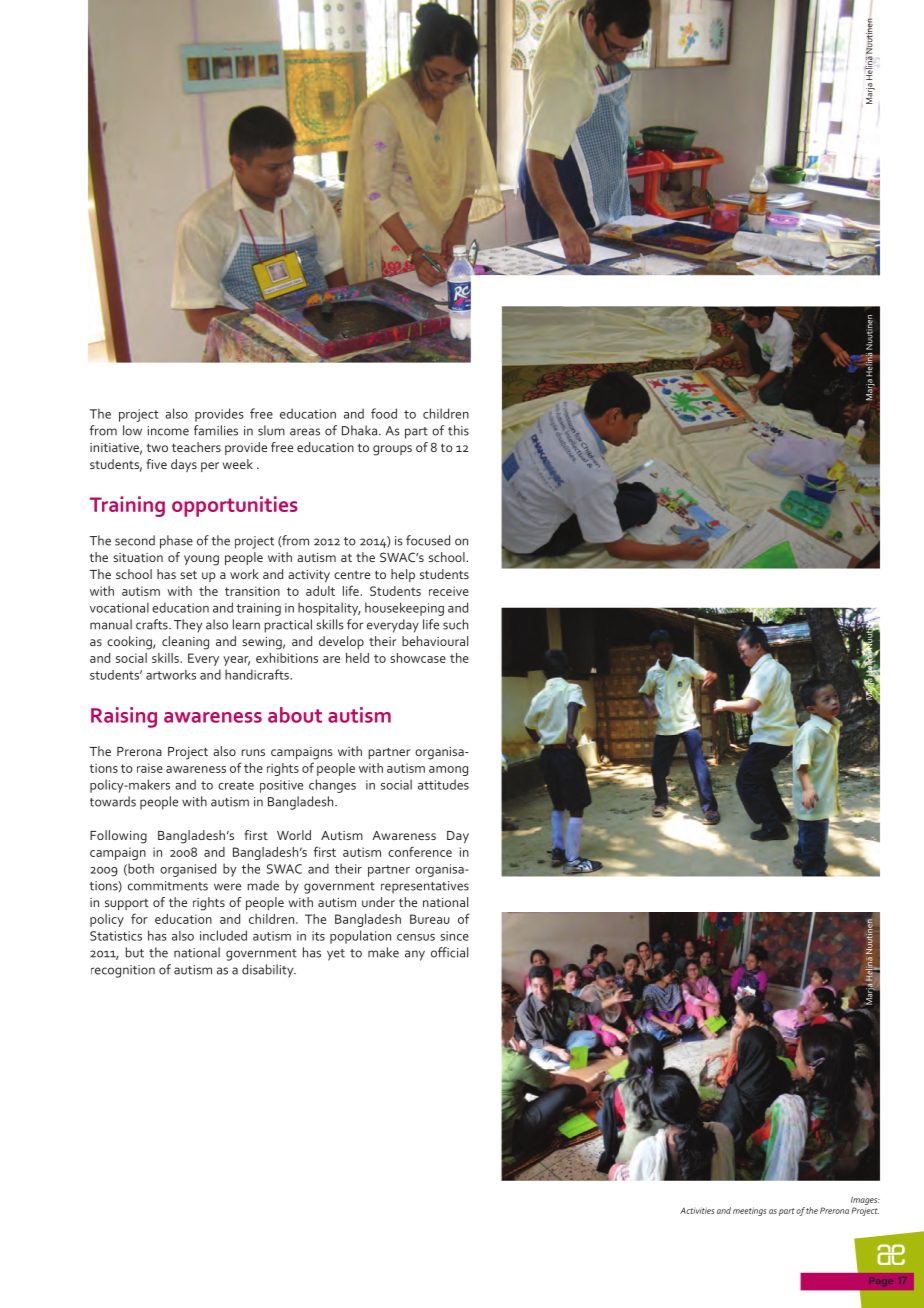 Image resolution: width=924 pixels, height=1308 pixels. Describe the element at coordinates (188, 870) in the image. I see `organised` at that location.
